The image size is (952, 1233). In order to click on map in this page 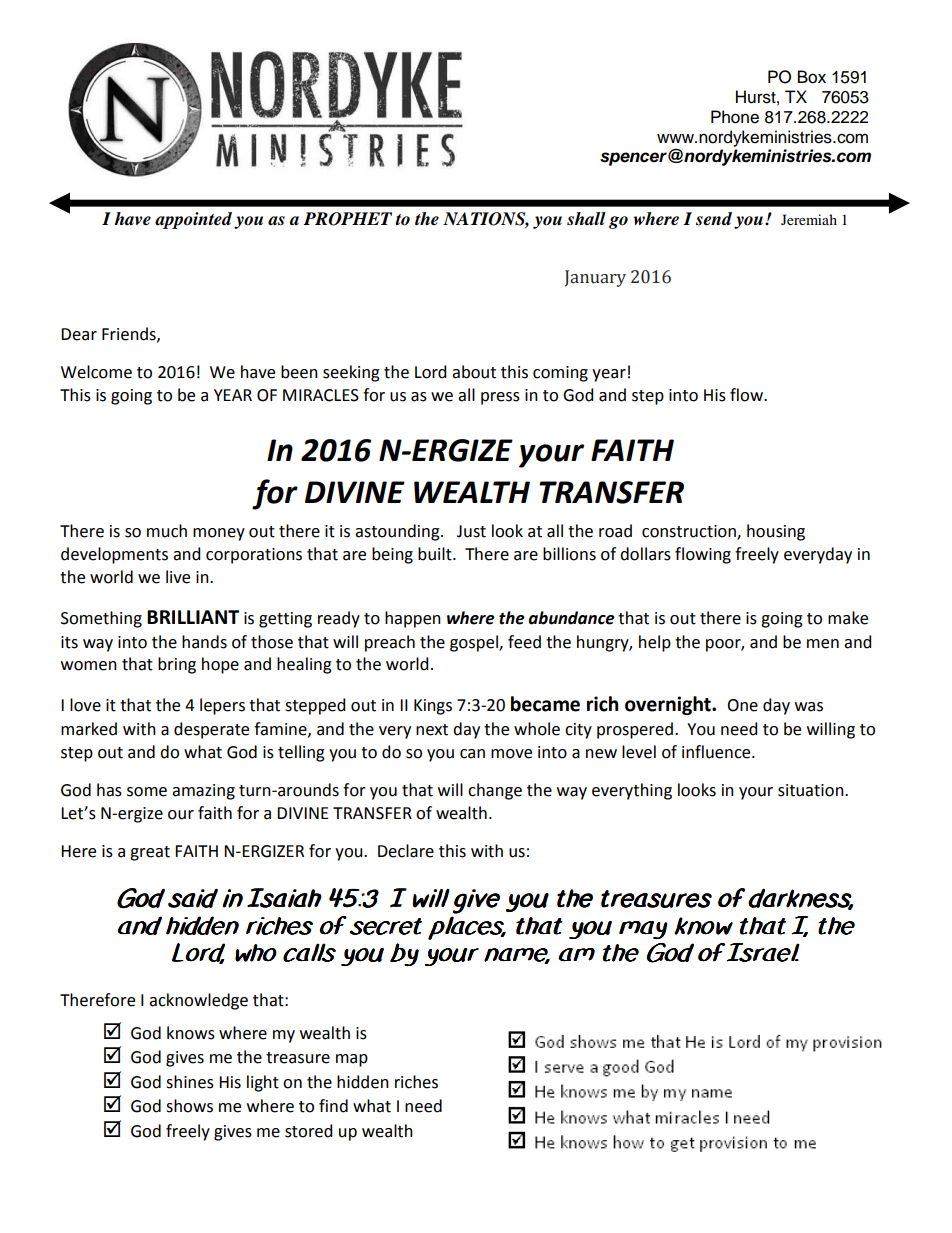, I will do `click(352, 1060)`.
